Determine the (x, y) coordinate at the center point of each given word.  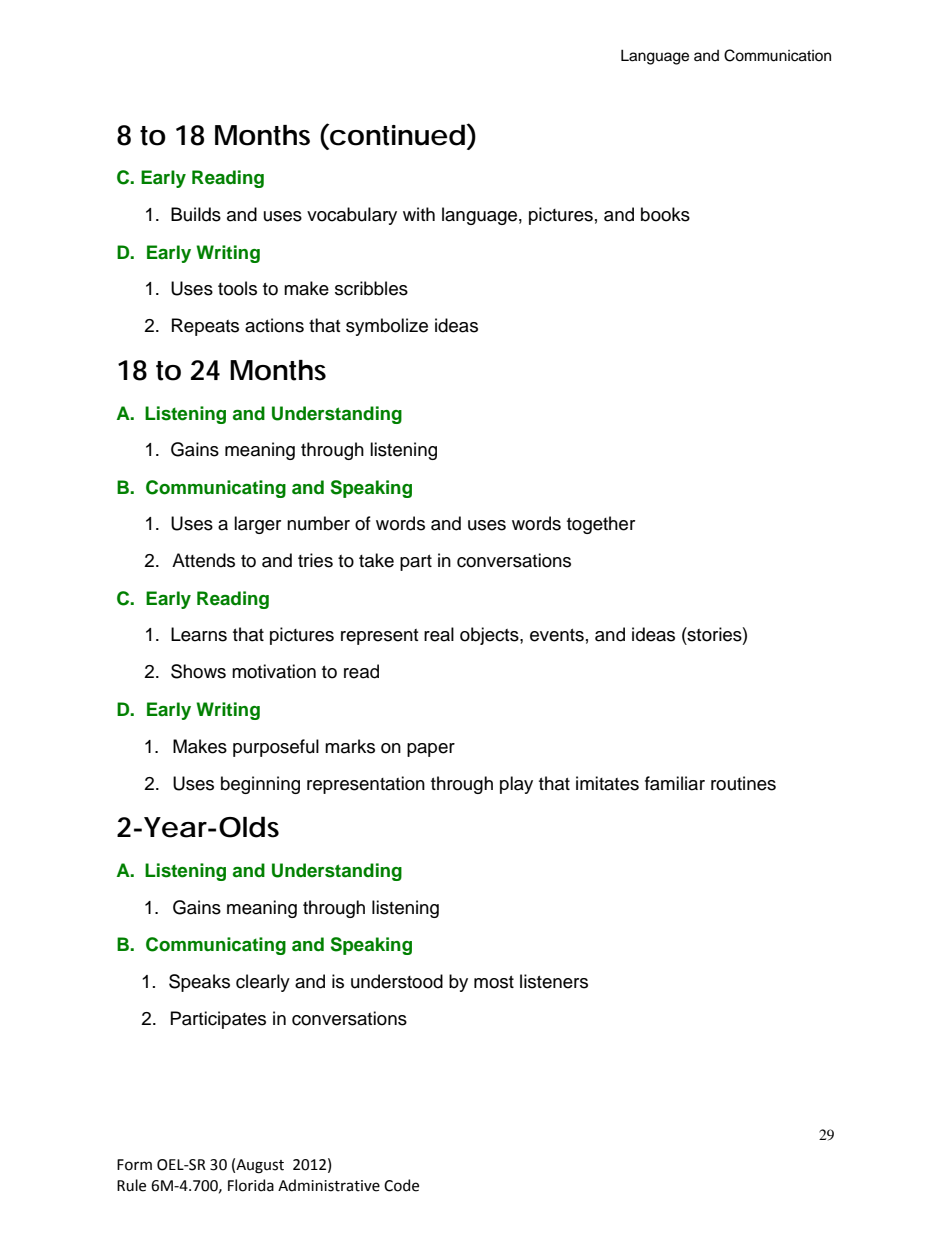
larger (257, 525)
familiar (675, 783)
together (601, 525)
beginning (260, 785)
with (419, 214)
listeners (554, 981)
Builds (196, 214)
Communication (777, 55)
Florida (251, 1185)
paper (431, 750)
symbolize (387, 327)
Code (401, 1185)
